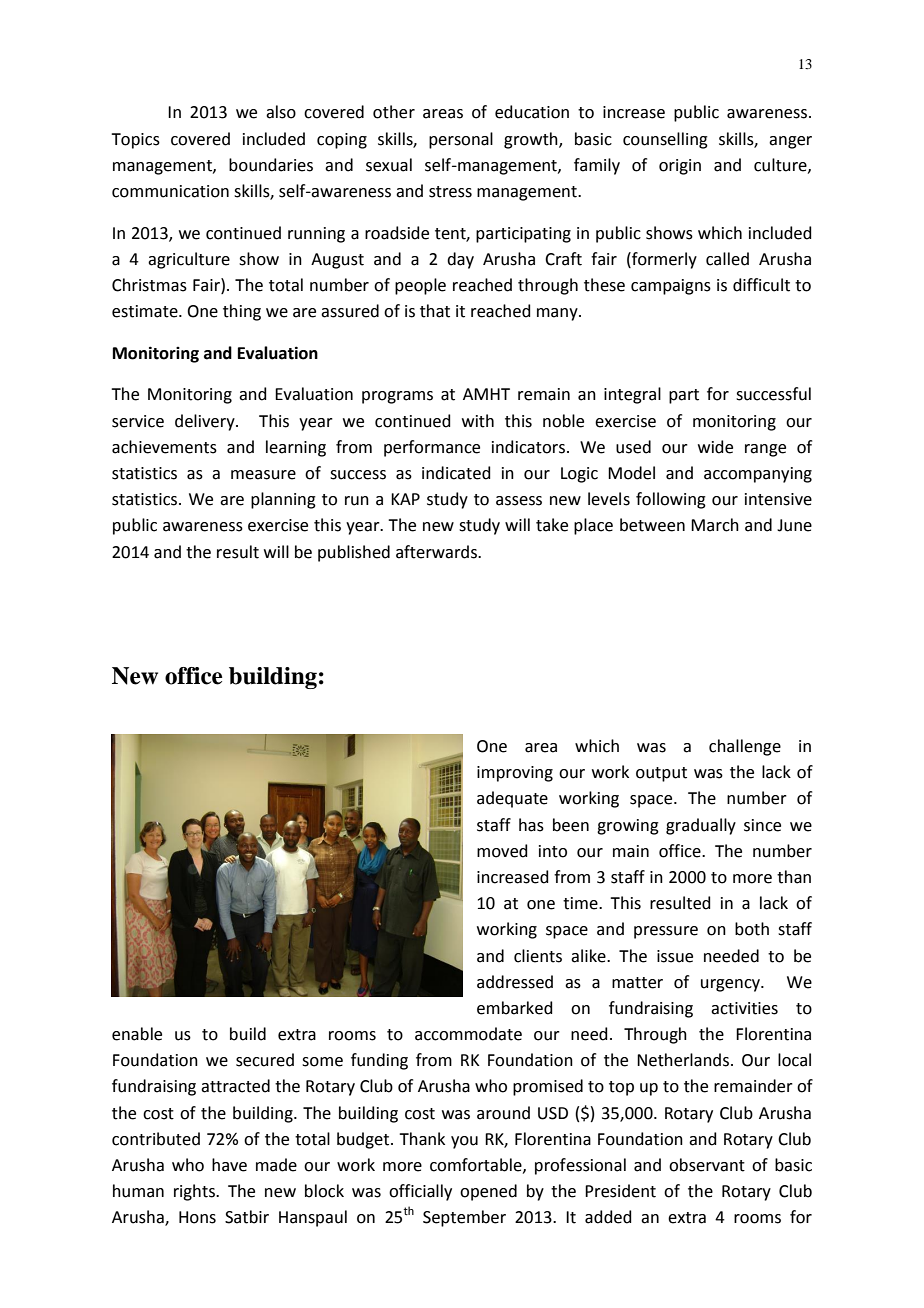 The height and width of the screenshot is (1308, 924). Describe the element at coordinates (680, 167) in the screenshot. I see `origin` at that location.
